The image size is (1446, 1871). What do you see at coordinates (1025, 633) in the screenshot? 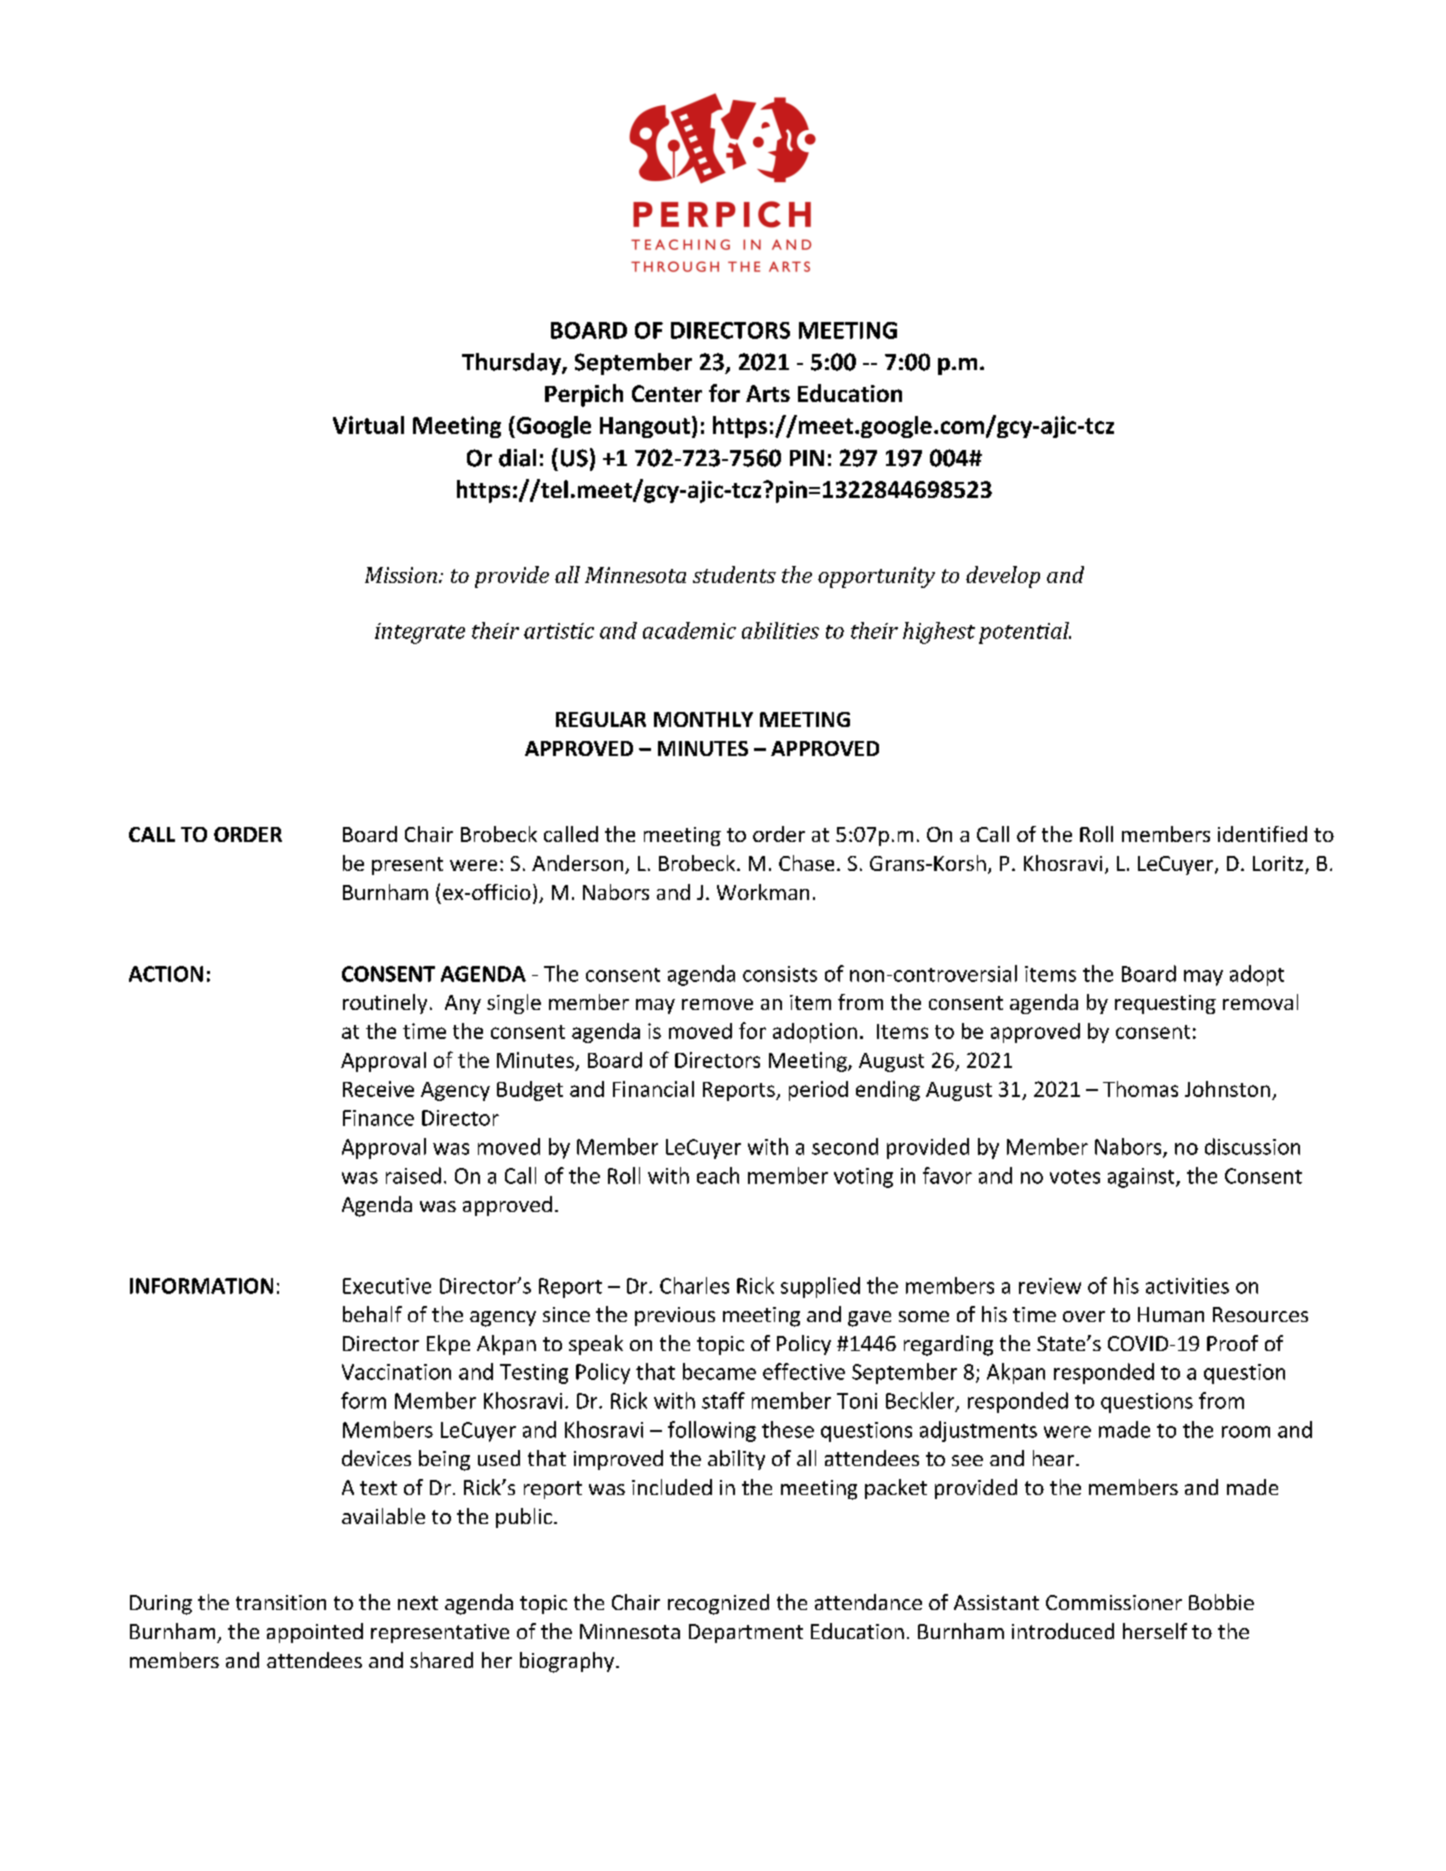
I see `potential` at bounding box center [1025, 633].
